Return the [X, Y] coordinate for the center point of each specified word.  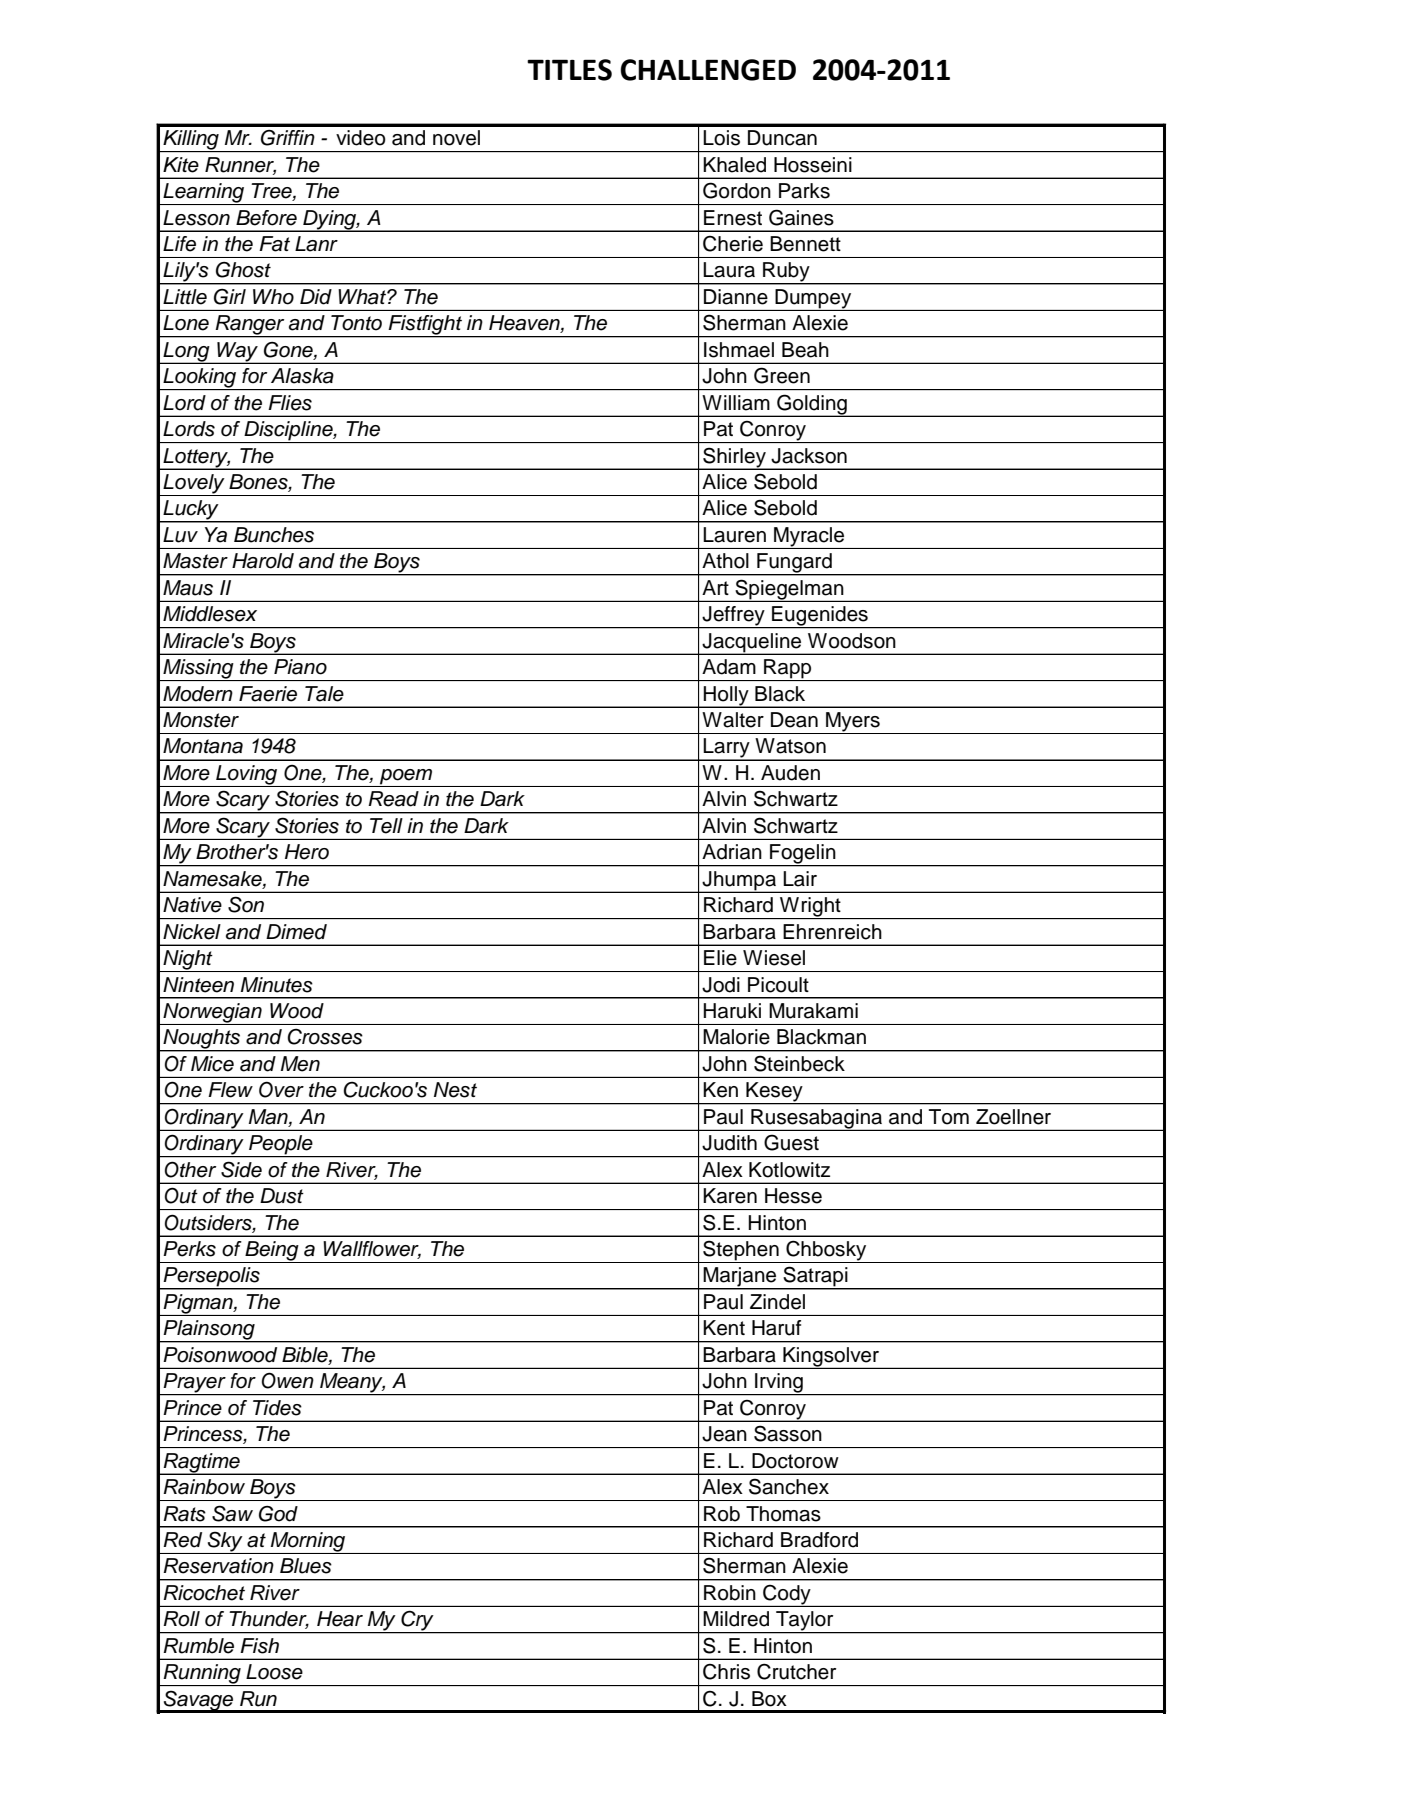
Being [272, 1252]
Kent [724, 1328]
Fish [259, 1646]
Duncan [782, 138]
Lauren [734, 535]
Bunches [274, 535]
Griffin [288, 138]
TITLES [569, 70]
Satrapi [815, 1277]
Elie [720, 958]
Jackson [809, 456]
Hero [307, 852]
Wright [810, 908]
